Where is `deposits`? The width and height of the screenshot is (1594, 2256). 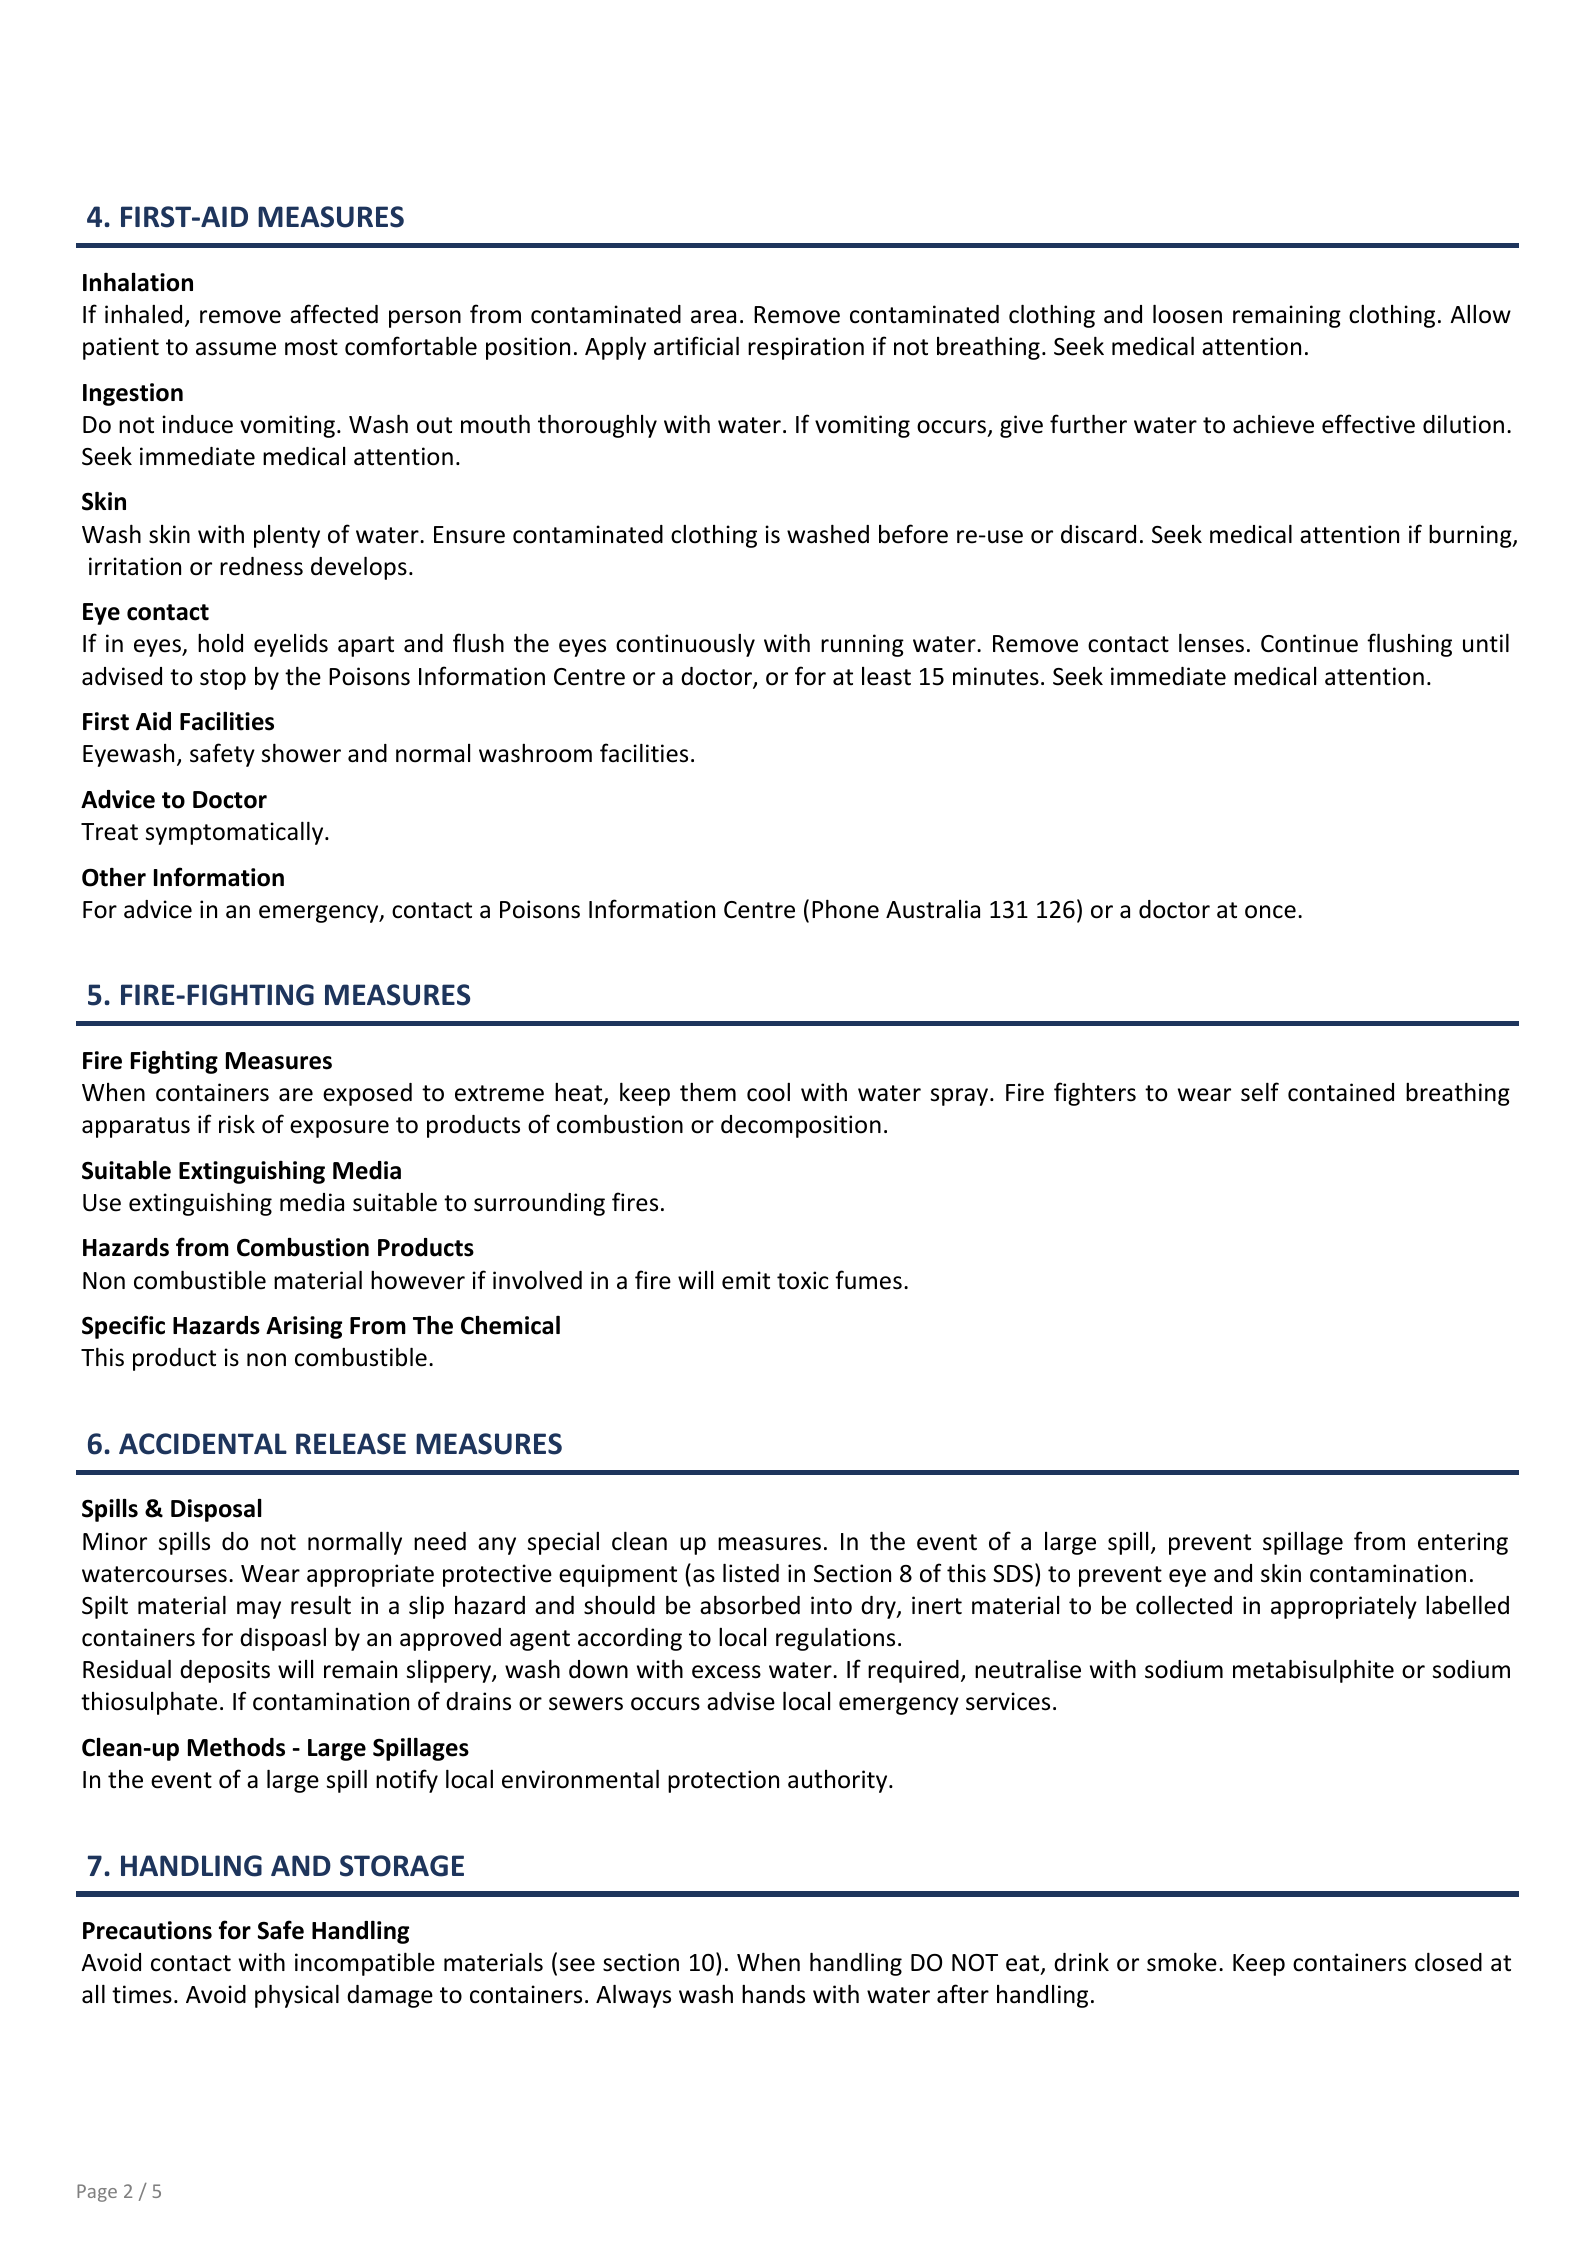 deposits is located at coordinates (225, 1671).
